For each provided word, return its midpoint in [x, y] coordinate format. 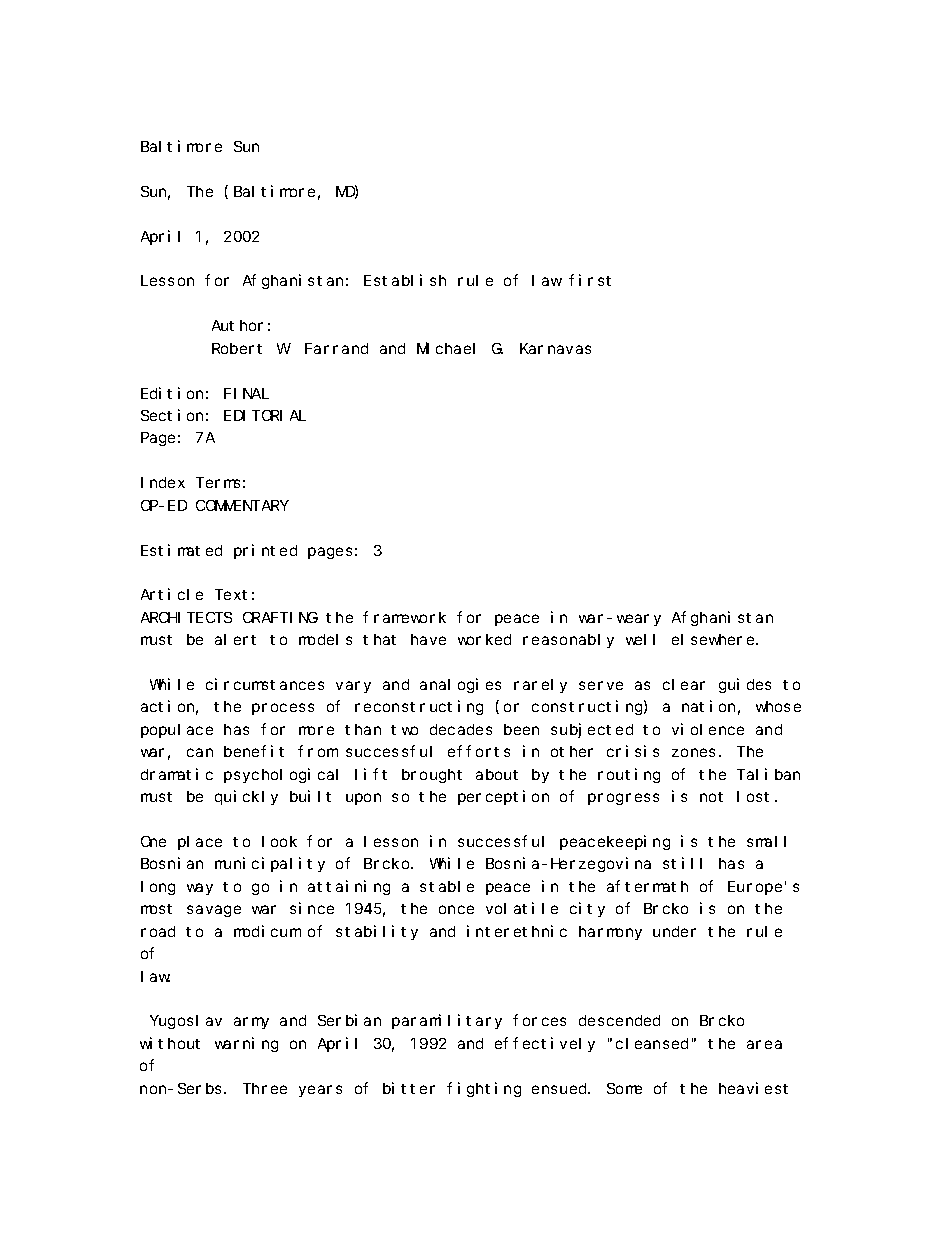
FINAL [246, 393]
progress [623, 799]
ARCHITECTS [186, 617]
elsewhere [714, 639]
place [200, 843]
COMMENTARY [242, 505]
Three [265, 1088]
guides [745, 685]
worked [484, 639]
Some [624, 1088]
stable [447, 886]
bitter [409, 1088]
